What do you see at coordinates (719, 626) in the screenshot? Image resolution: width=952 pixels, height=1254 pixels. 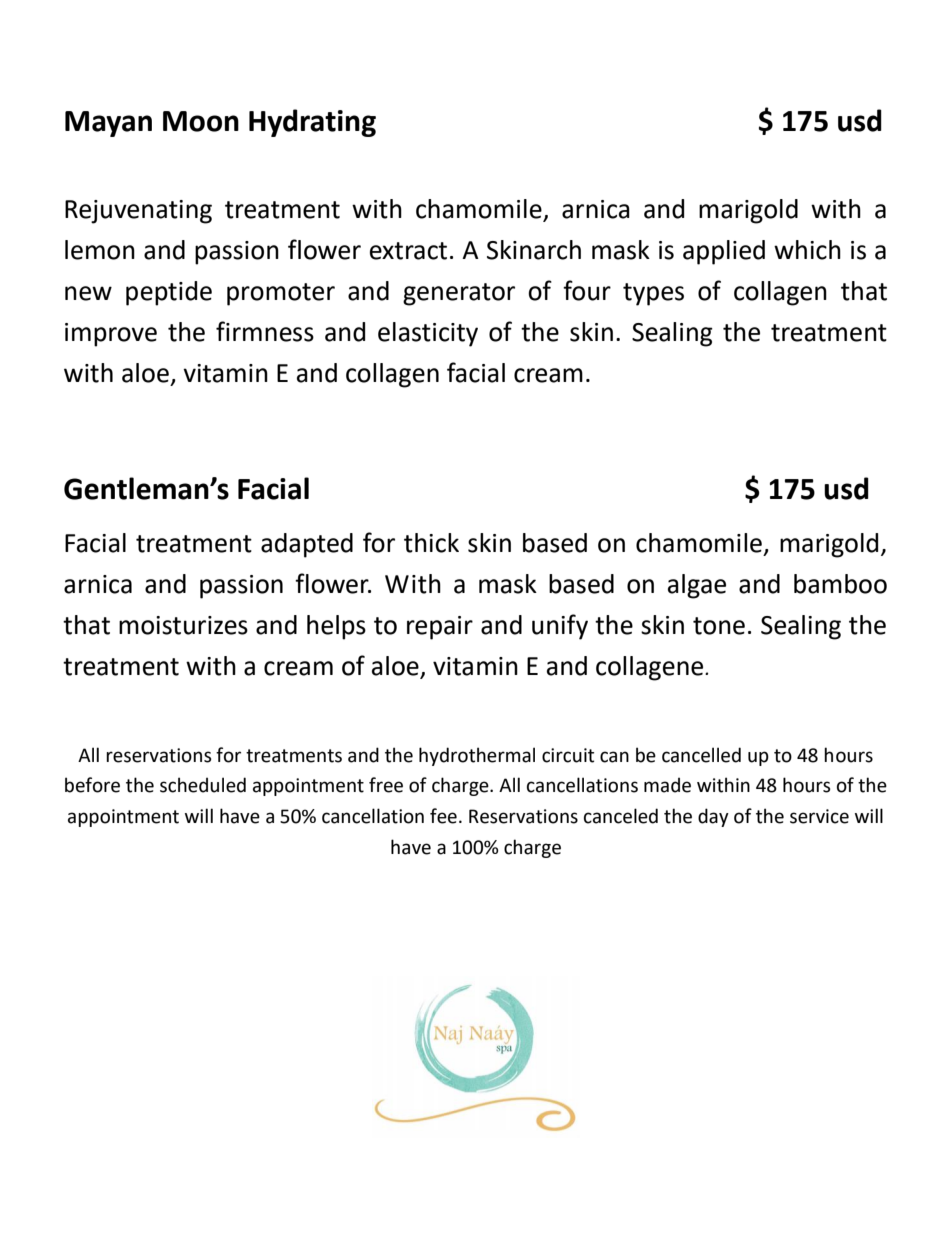 I see `tone` at bounding box center [719, 626].
